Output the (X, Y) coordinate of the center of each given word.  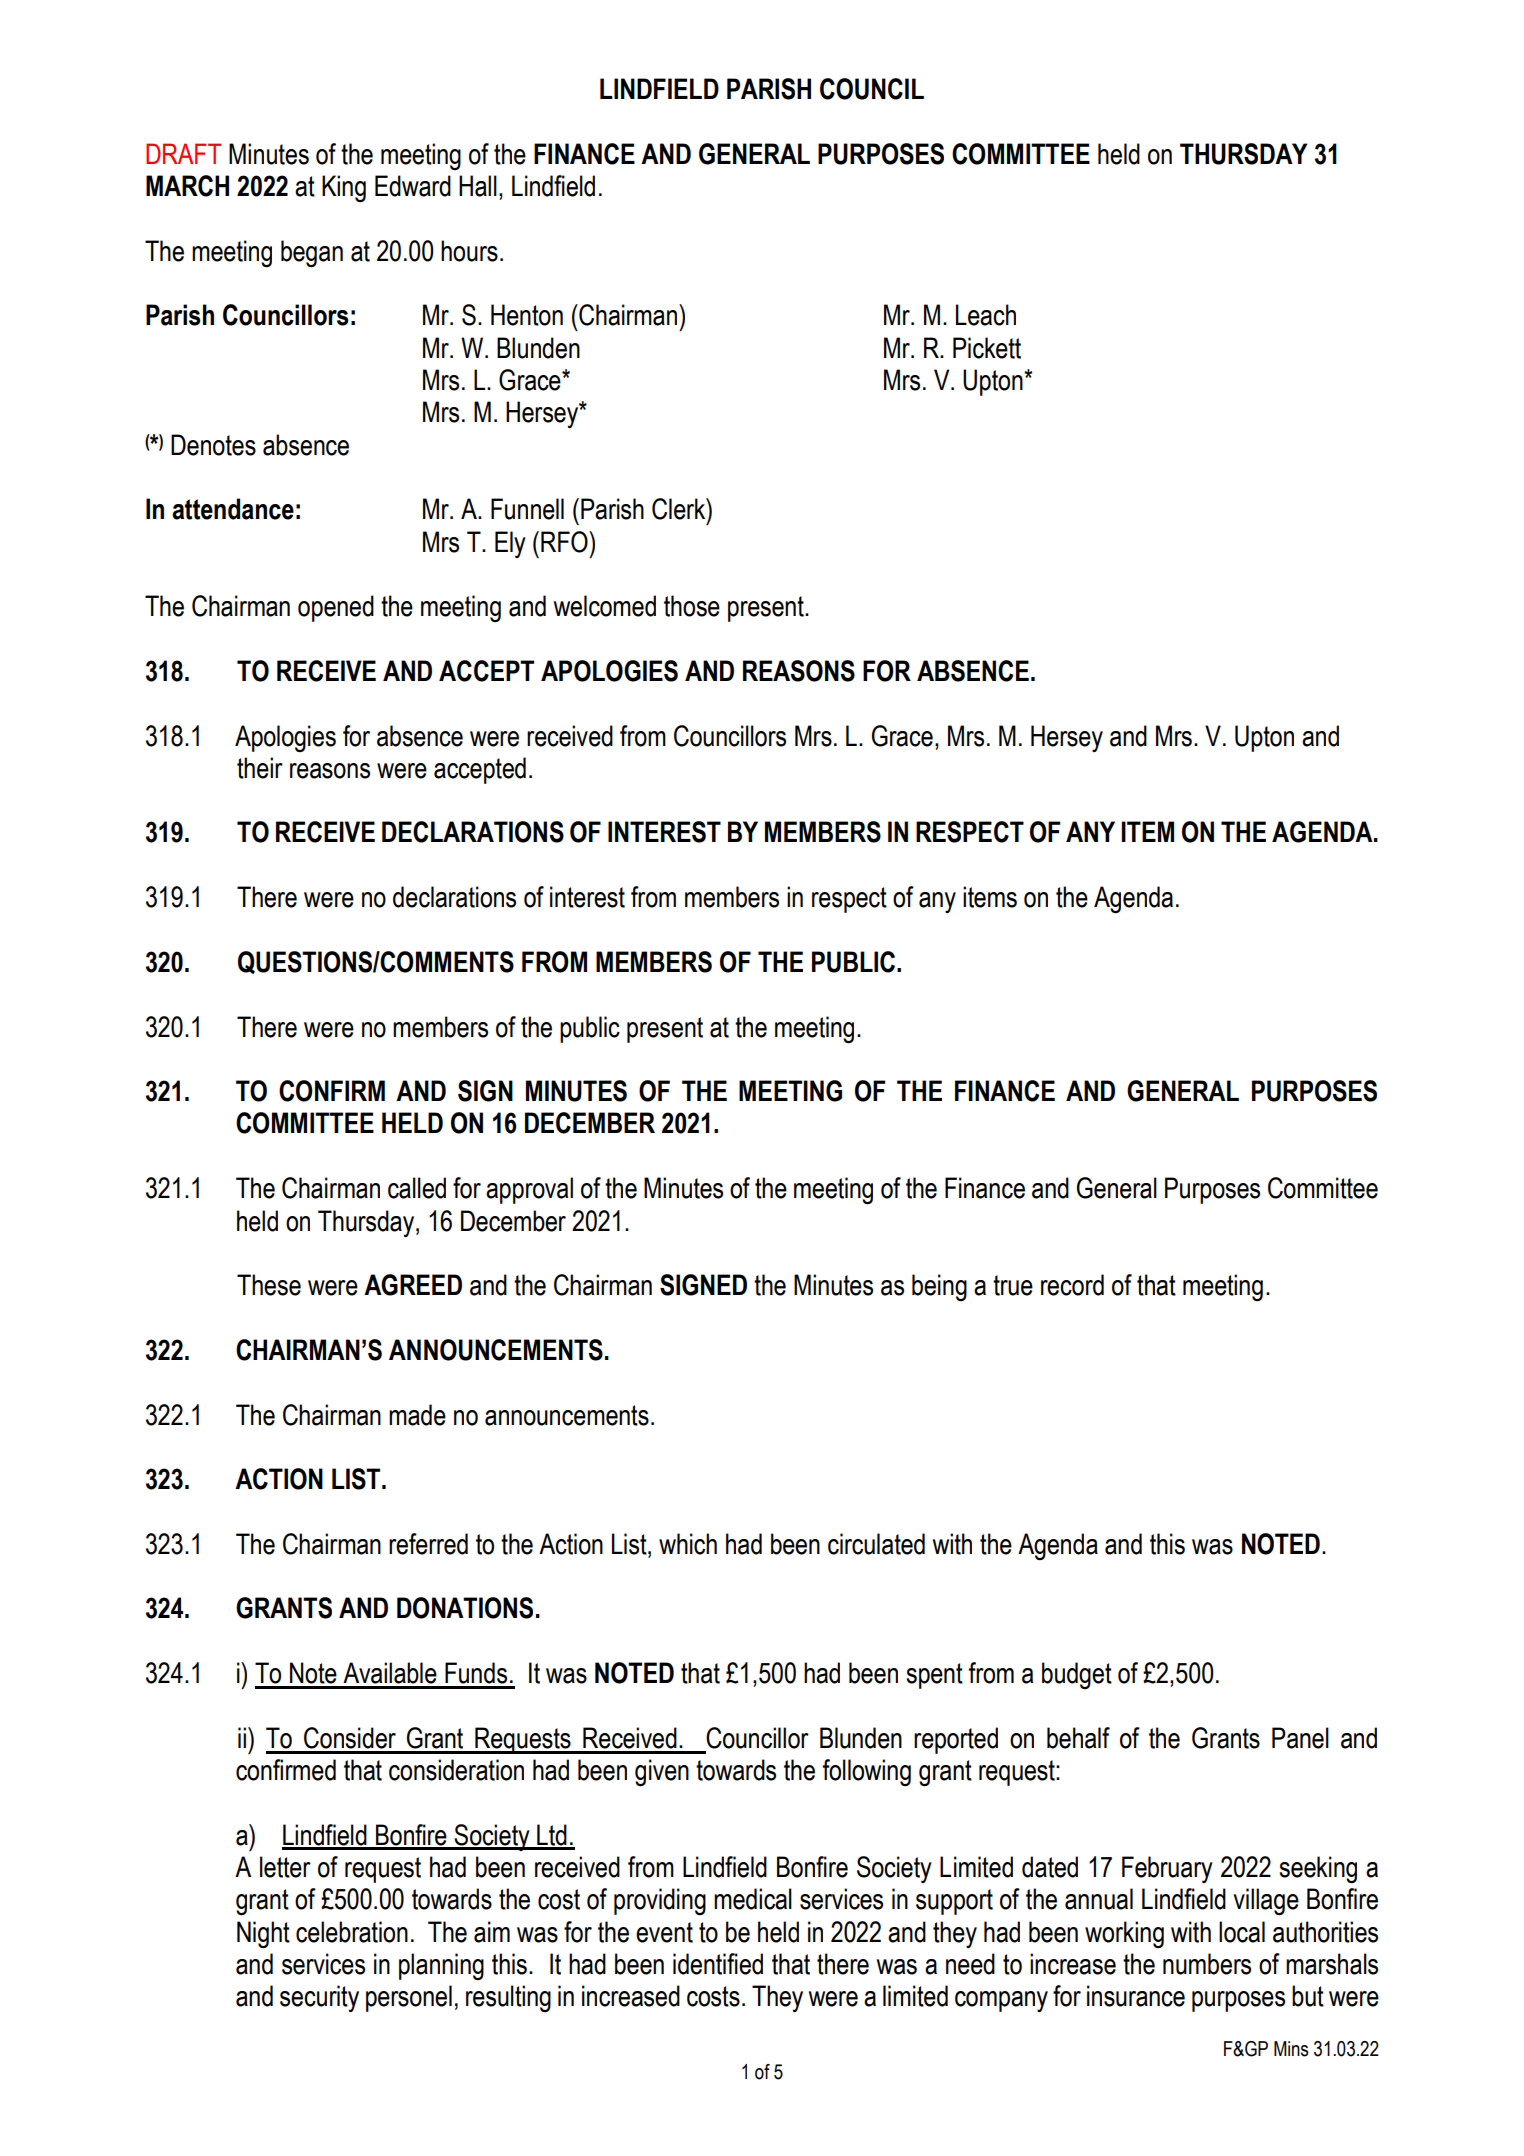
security (319, 1998)
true (1013, 1285)
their (260, 768)
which (688, 1544)
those (692, 606)
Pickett (987, 348)
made (417, 1415)
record (1072, 1285)
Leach (986, 315)
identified (718, 1964)
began (312, 253)
